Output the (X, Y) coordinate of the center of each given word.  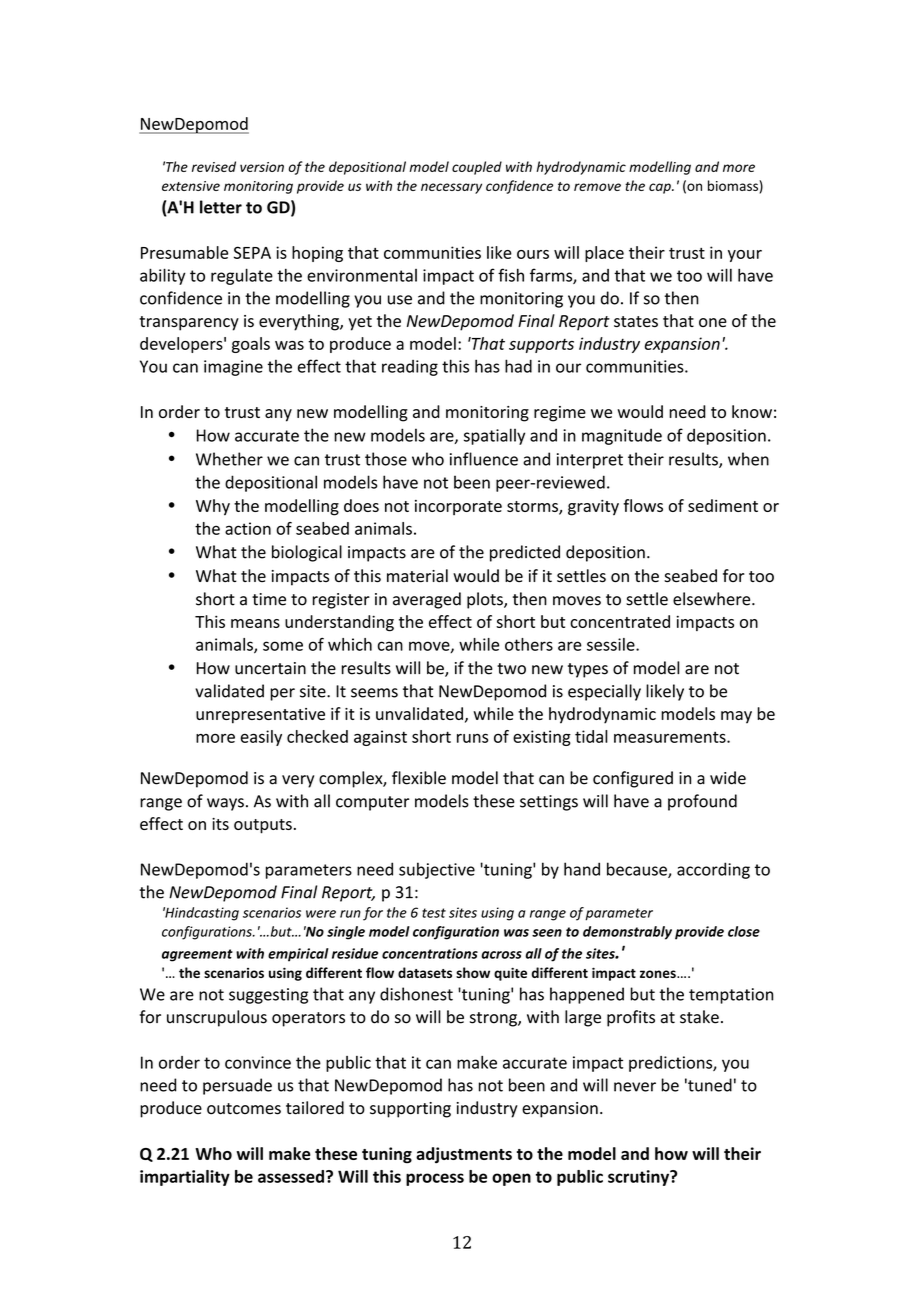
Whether (229, 459)
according (713, 870)
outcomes (244, 1109)
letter (221, 207)
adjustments (464, 1155)
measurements (671, 737)
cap (661, 188)
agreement (197, 955)
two (511, 669)
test (434, 913)
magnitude (622, 437)
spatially (494, 436)
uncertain (270, 668)
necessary (451, 188)
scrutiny (640, 1178)
